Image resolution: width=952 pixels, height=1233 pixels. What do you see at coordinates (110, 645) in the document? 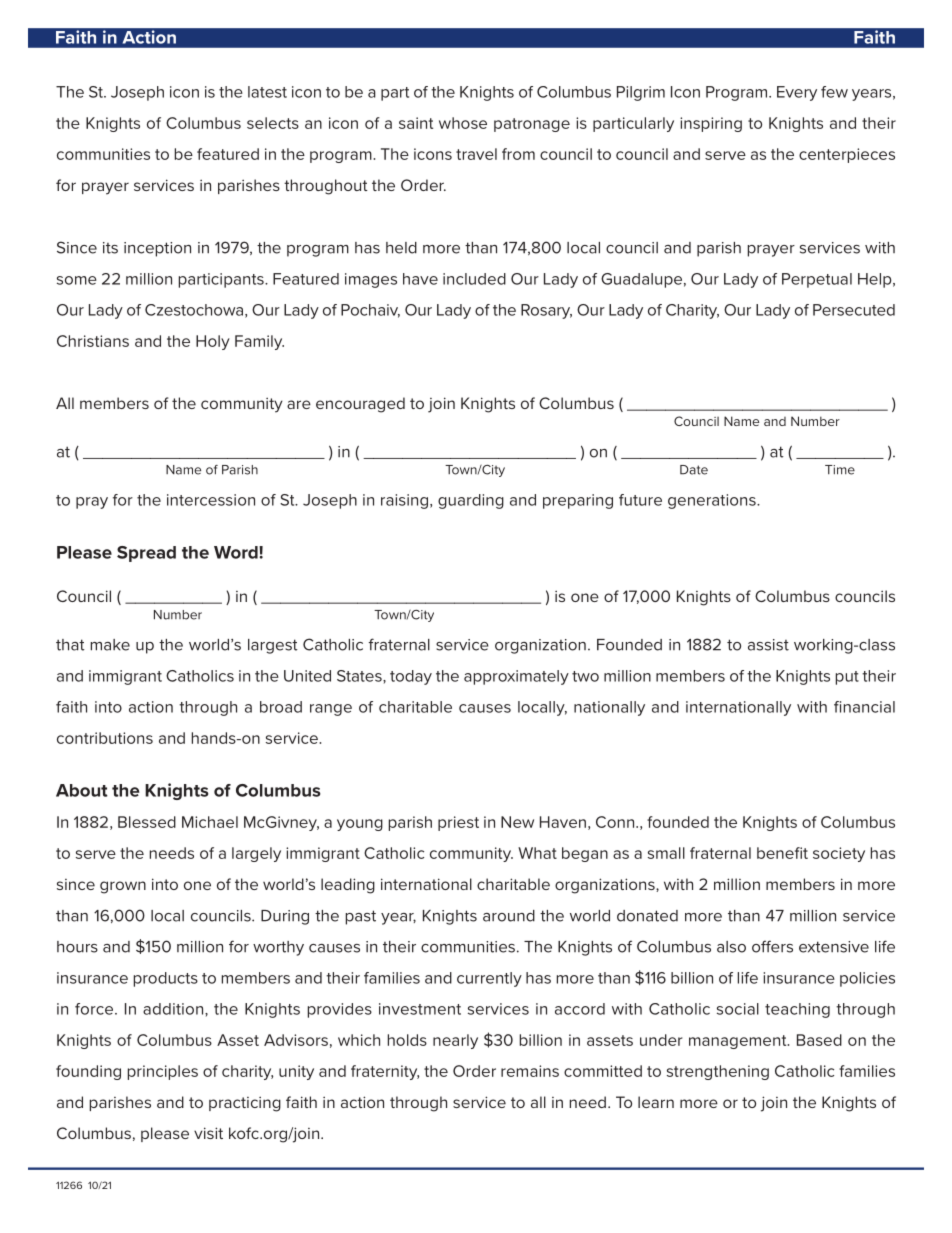
I see `make` at bounding box center [110, 645].
